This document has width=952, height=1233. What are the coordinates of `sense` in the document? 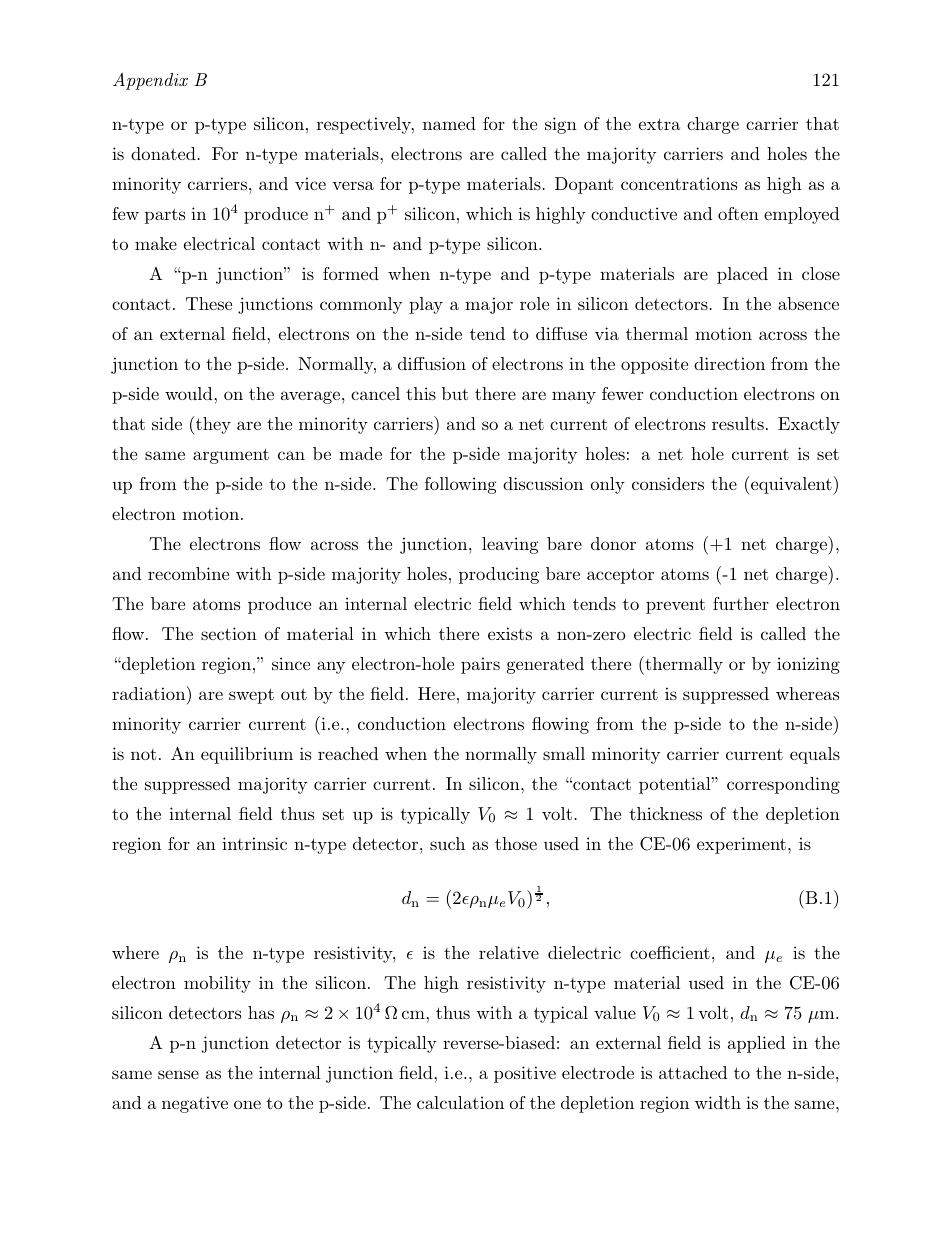 It's located at (178, 1074).
